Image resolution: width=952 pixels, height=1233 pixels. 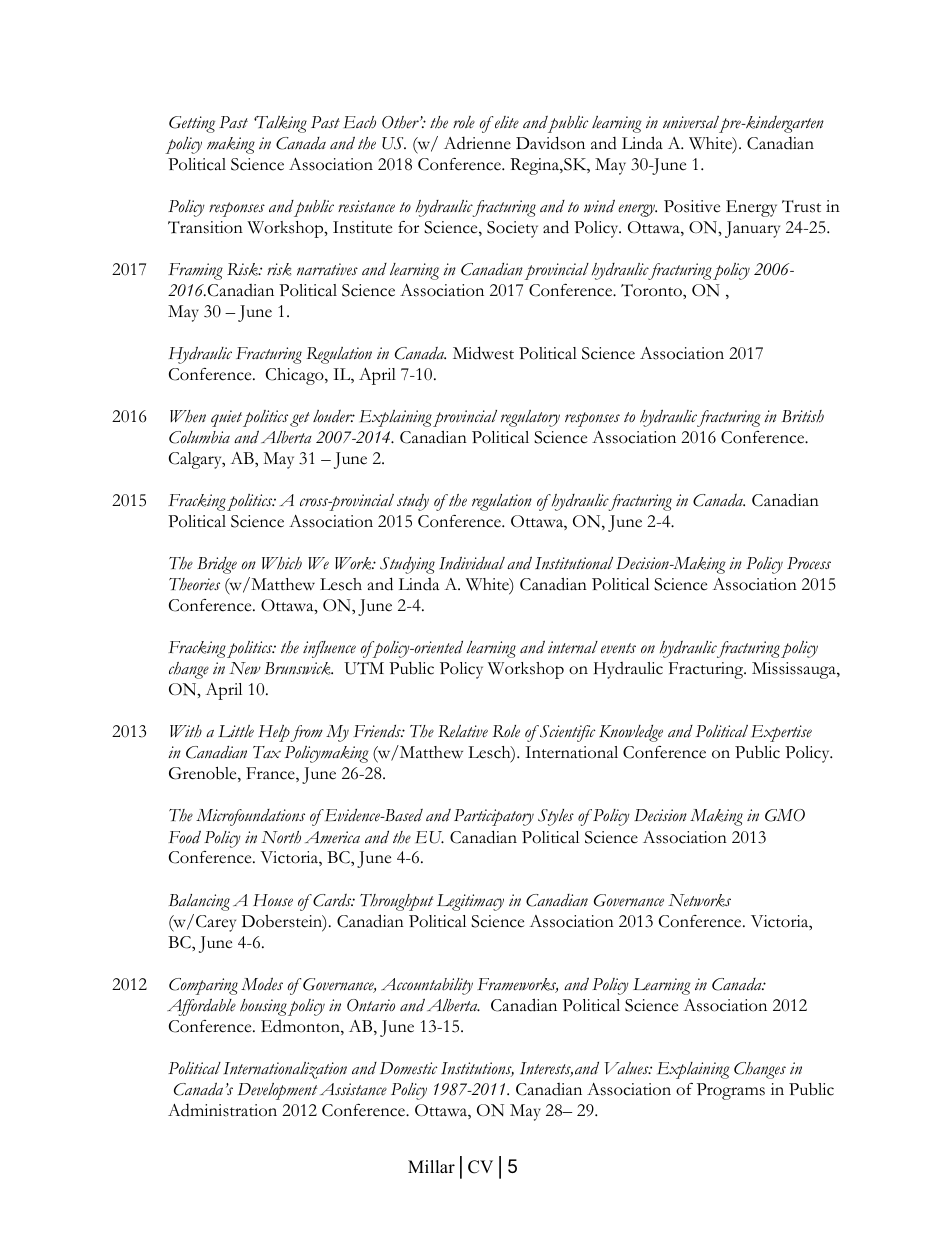 What do you see at coordinates (781, 733) in the screenshot?
I see `Expertise` at bounding box center [781, 733].
